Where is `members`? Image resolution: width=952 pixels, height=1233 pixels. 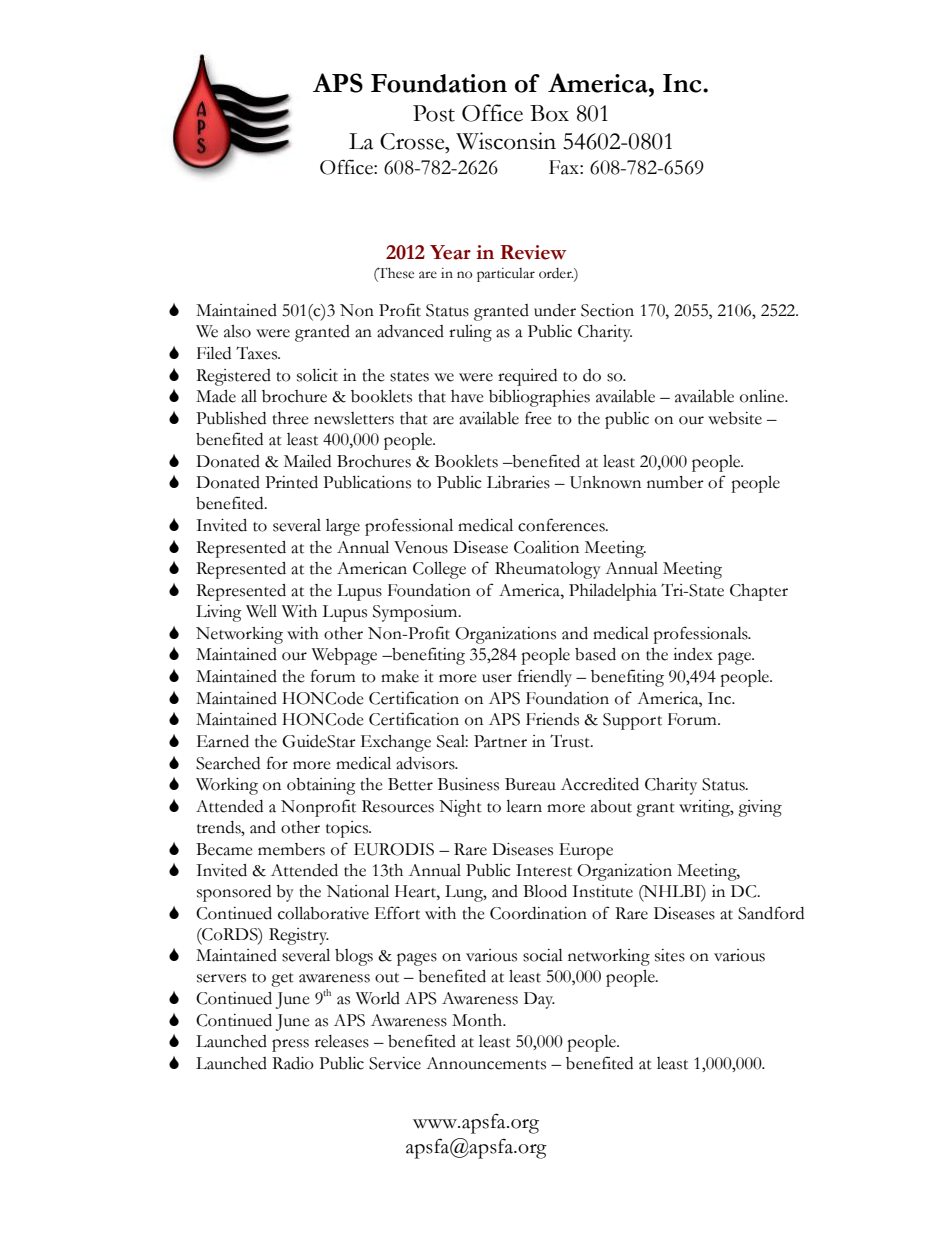 members is located at coordinates (291, 849).
